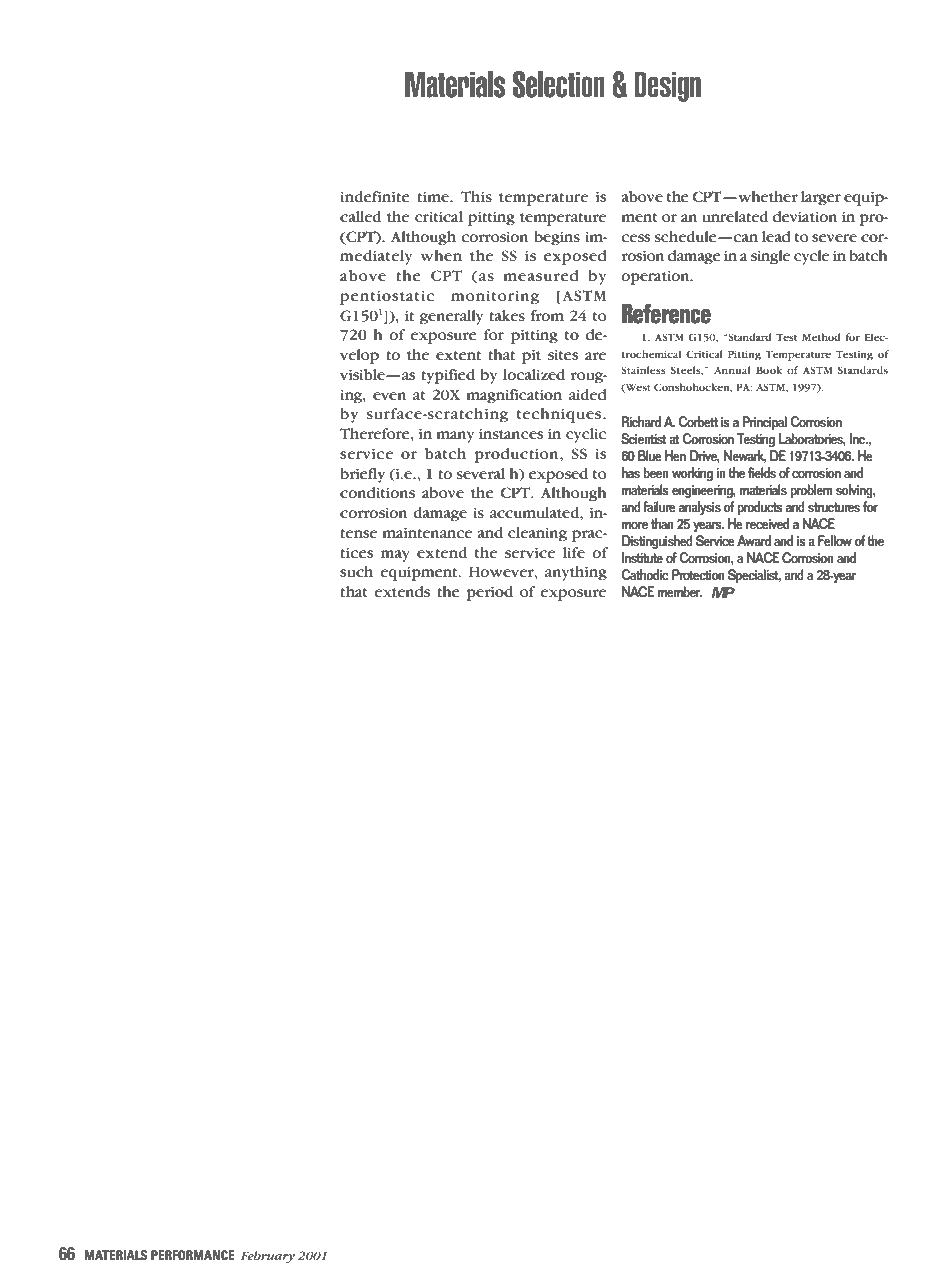  I want to click on begins, so click(557, 238).
